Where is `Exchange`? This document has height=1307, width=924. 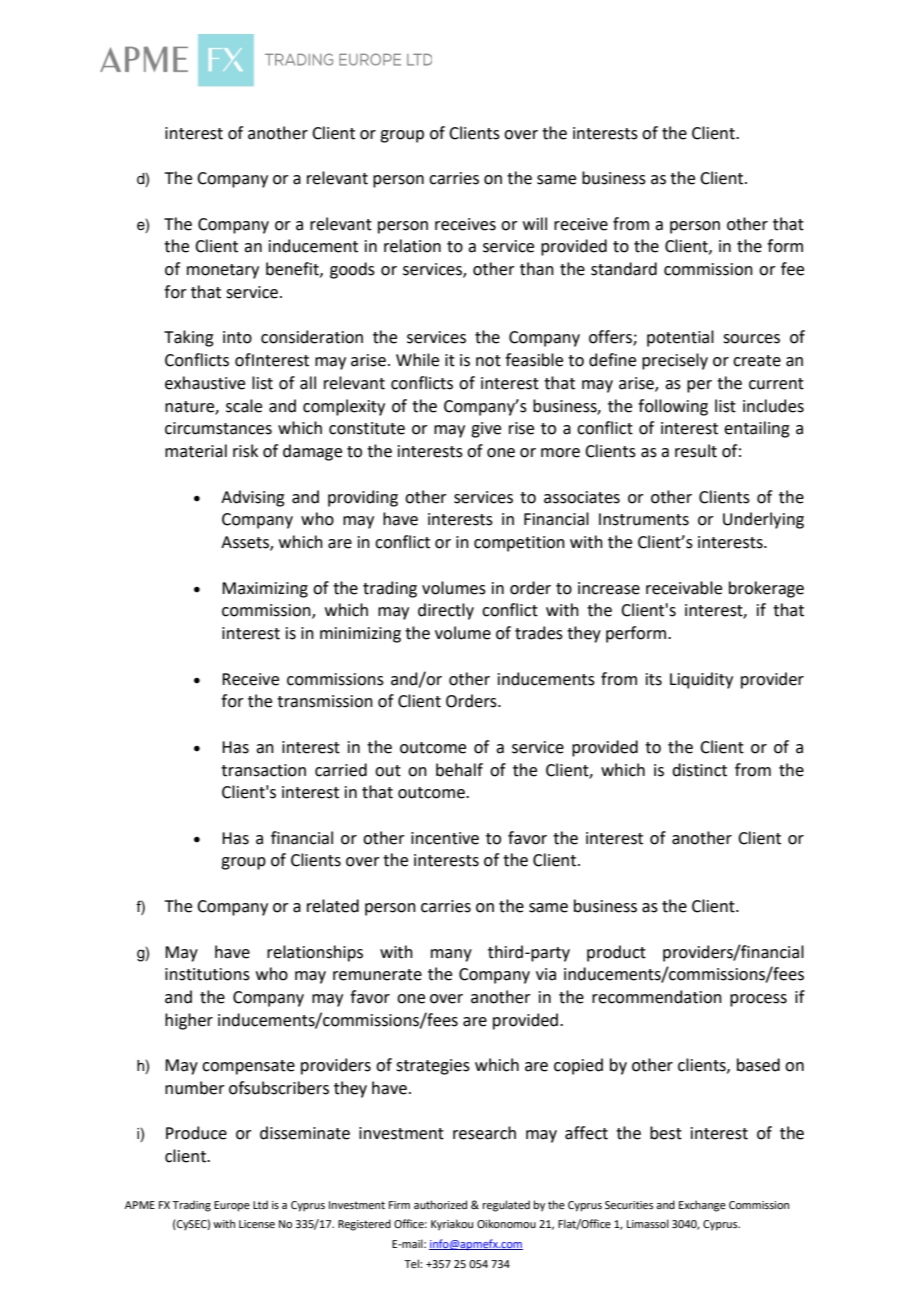 Exchange is located at coordinates (702, 1206).
